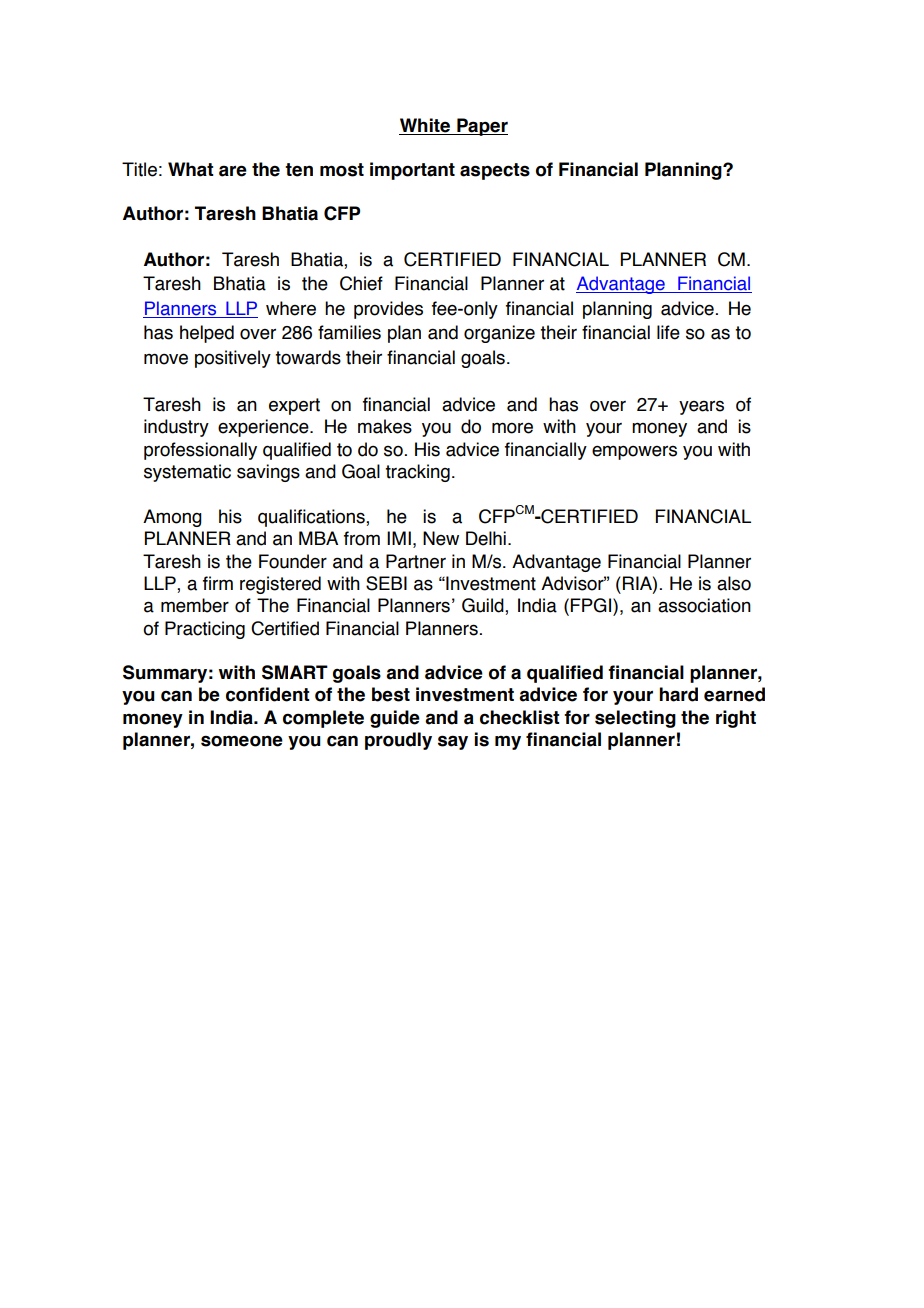 This image has width=924, height=1308. What do you see at coordinates (242, 741) in the image?
I see `someone` at bounding box center [242, 741].
